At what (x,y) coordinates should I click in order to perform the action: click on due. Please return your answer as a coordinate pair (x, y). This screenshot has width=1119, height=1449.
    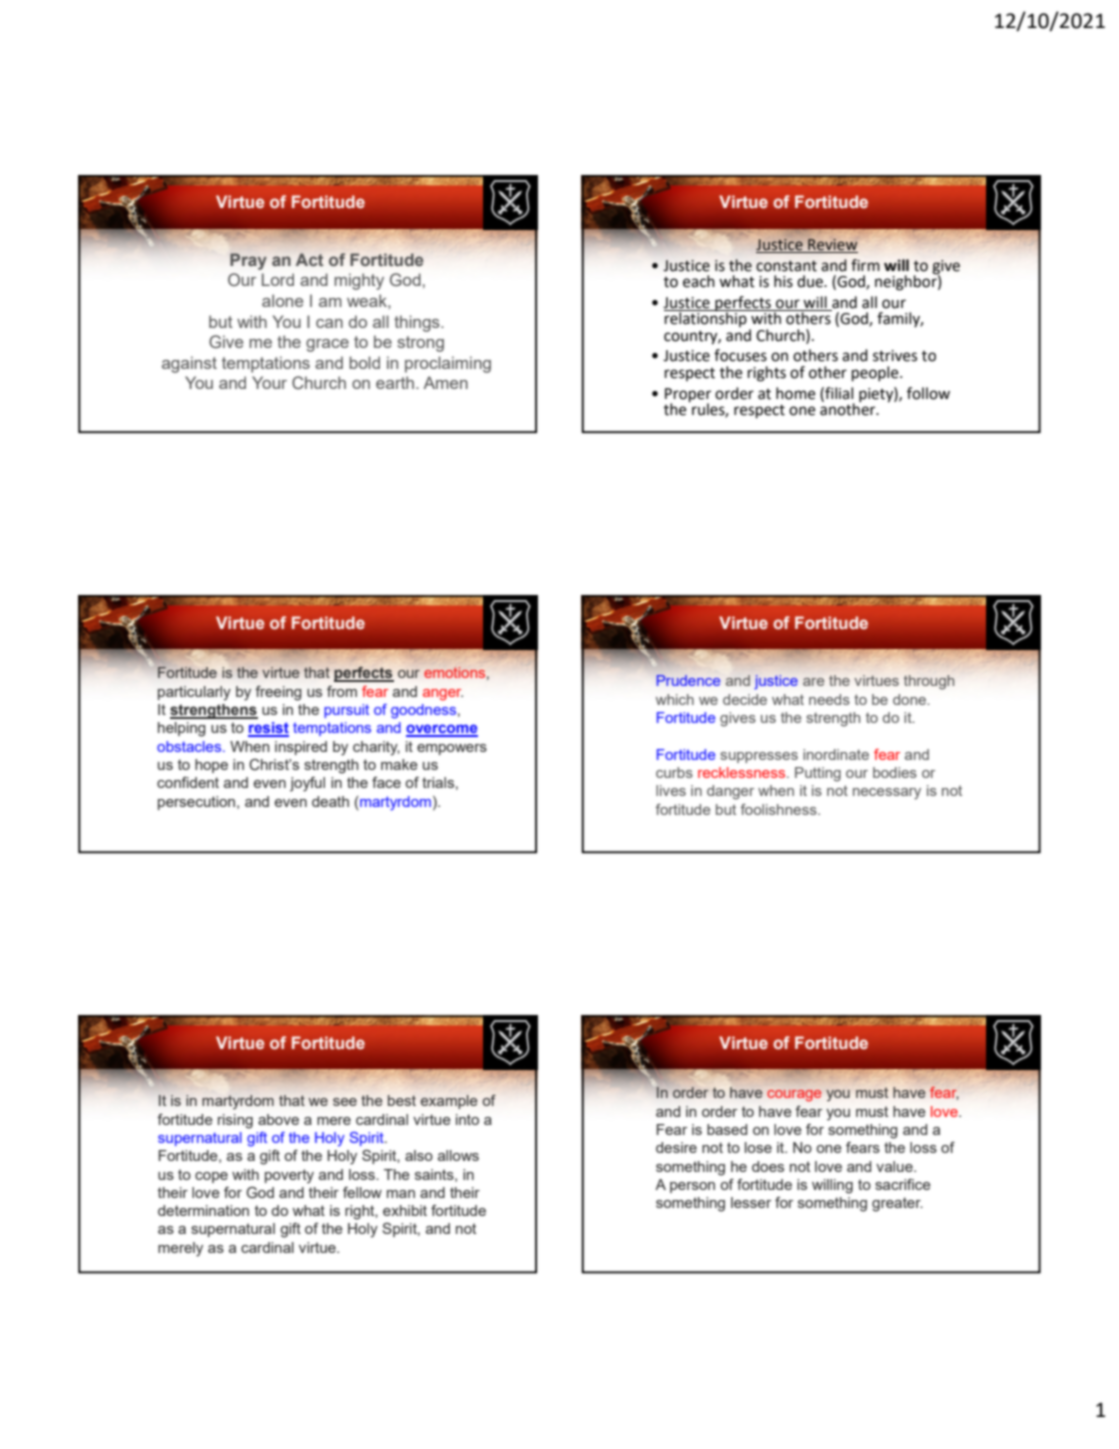
    Looking at the image, I should click on (811, 281).
